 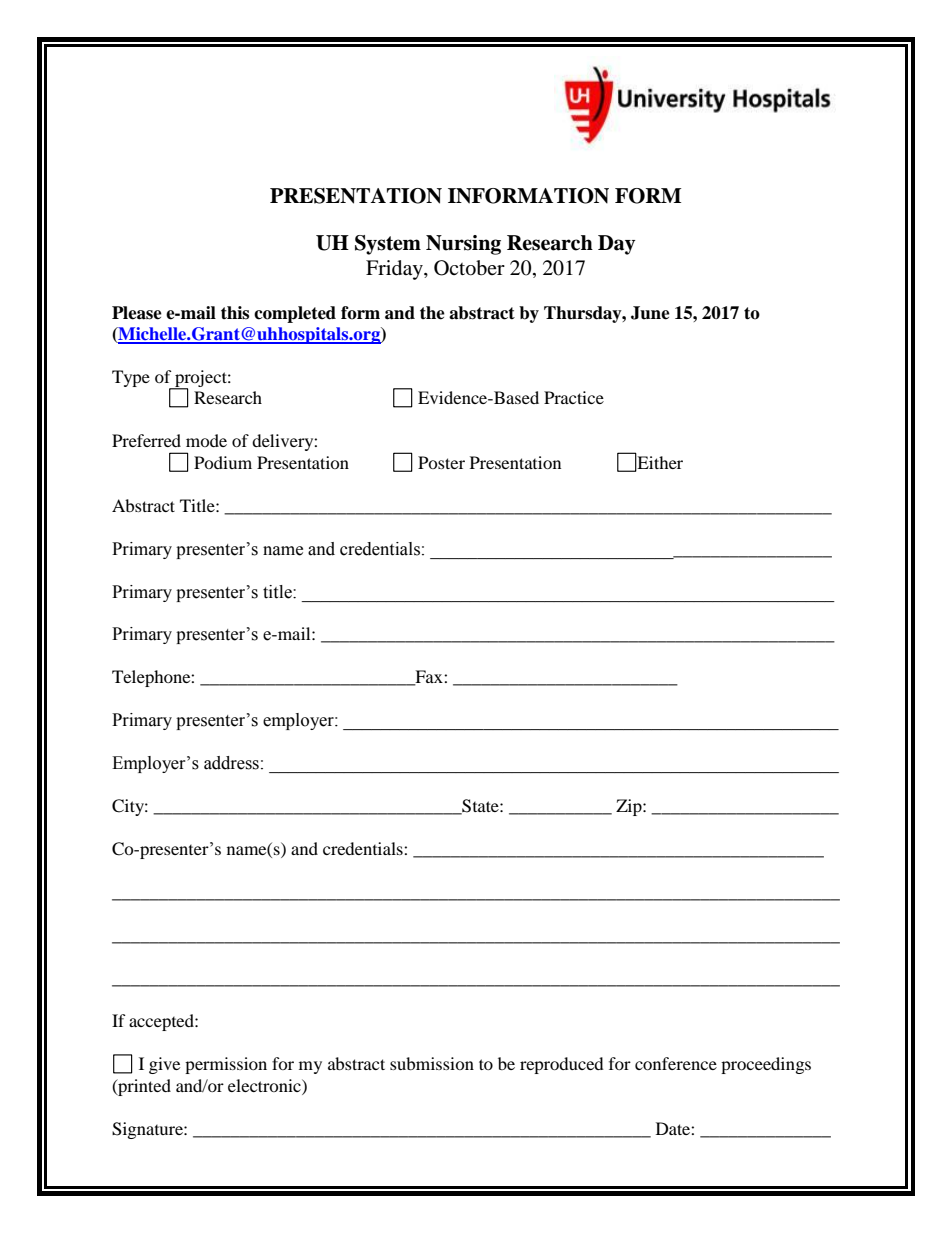 What do you see at coordinates (432, 1063) in the screenshot?
I see `submission` at bounding box center [432, 1063].
